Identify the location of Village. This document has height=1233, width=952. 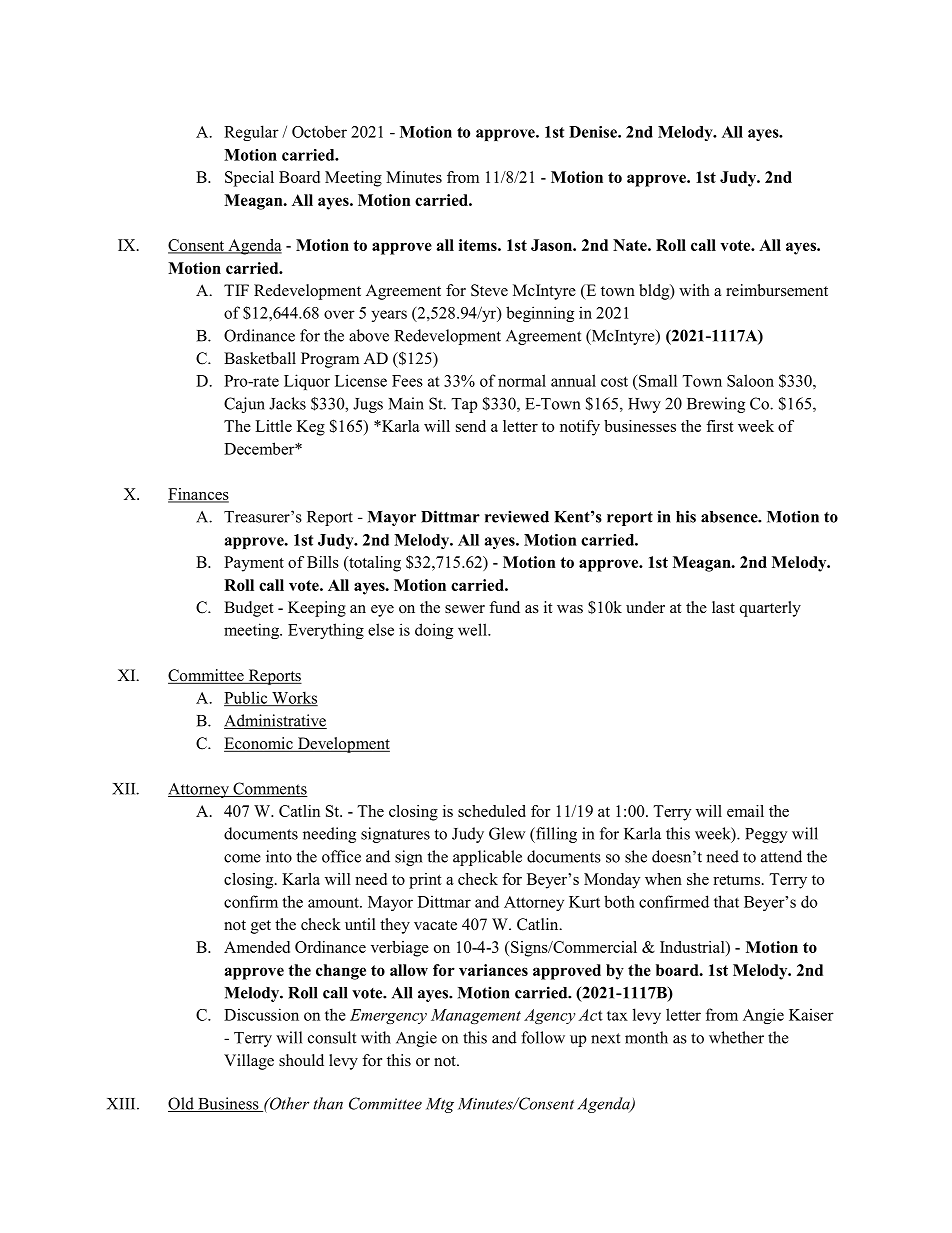
(249, 1062).
